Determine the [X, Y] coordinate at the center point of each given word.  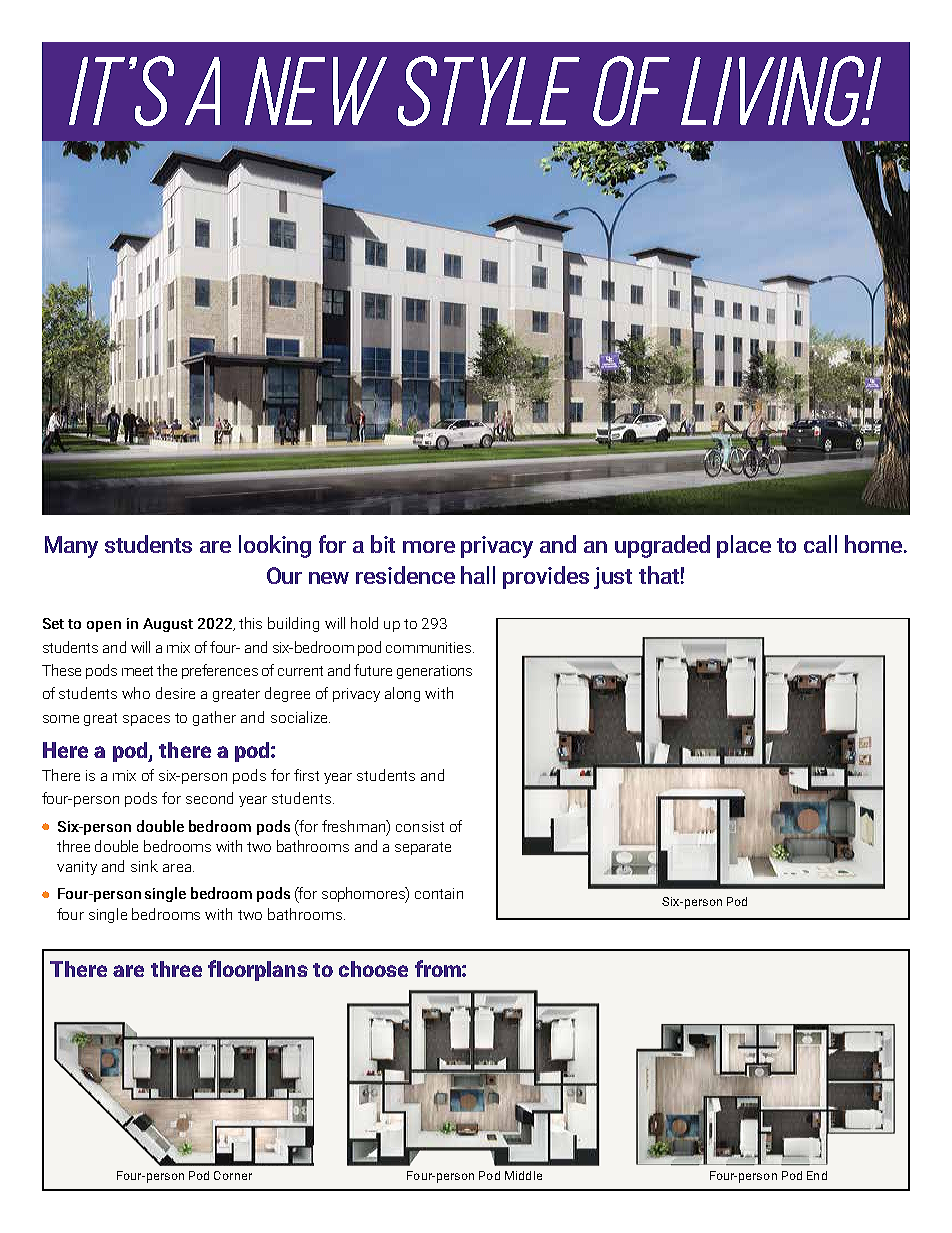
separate [423, 848]
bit [383, 544]
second [209, 798]
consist [420, 826]
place [744, 546]
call [820, 544]
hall [478, 575]
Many [71, 547]
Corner [233, 1175]
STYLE [489, 91]
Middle [523, 1175]
